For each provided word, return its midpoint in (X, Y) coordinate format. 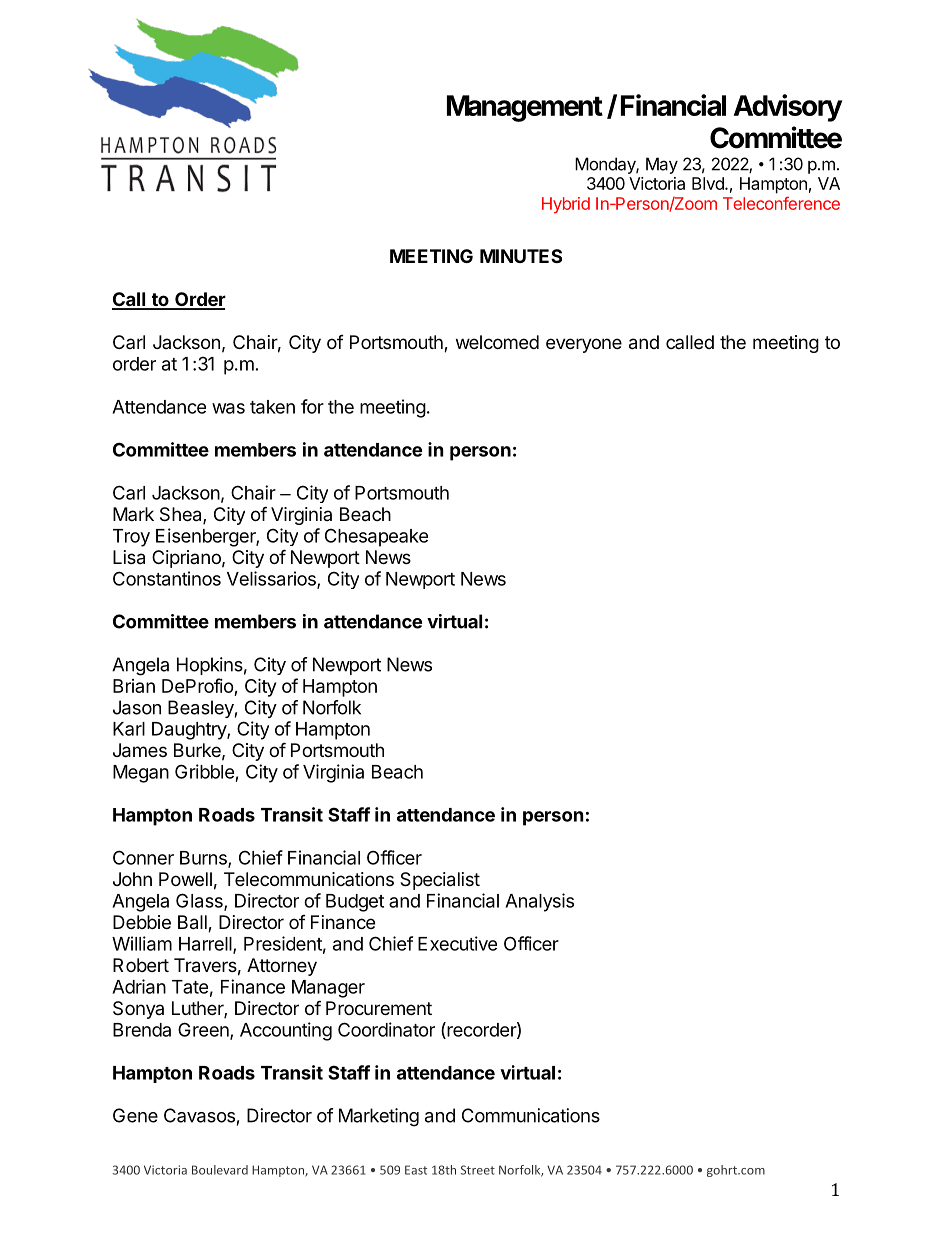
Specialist (440, 881)
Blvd (709, 183)
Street (478, 1170)
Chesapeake (376, 537)
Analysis (539, 902)
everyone (584, 345)
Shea (182, 515)
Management (525, 108)
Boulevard (220, 1170)
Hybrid (566, 205)
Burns (204, 859)
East (416, 1170)
